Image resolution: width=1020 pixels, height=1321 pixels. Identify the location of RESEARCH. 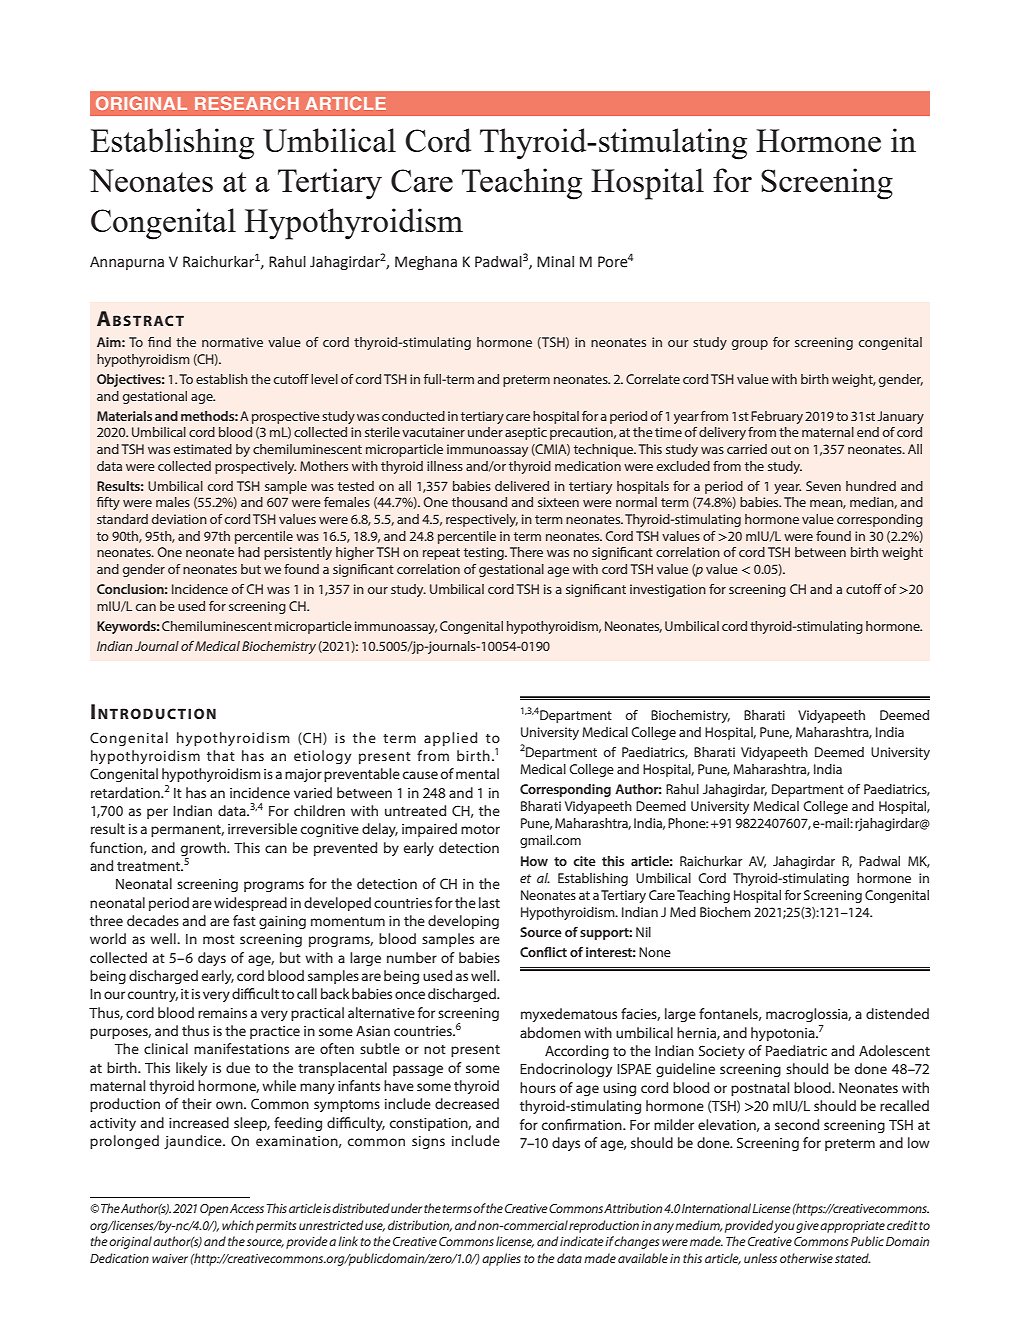
(247, 103).
